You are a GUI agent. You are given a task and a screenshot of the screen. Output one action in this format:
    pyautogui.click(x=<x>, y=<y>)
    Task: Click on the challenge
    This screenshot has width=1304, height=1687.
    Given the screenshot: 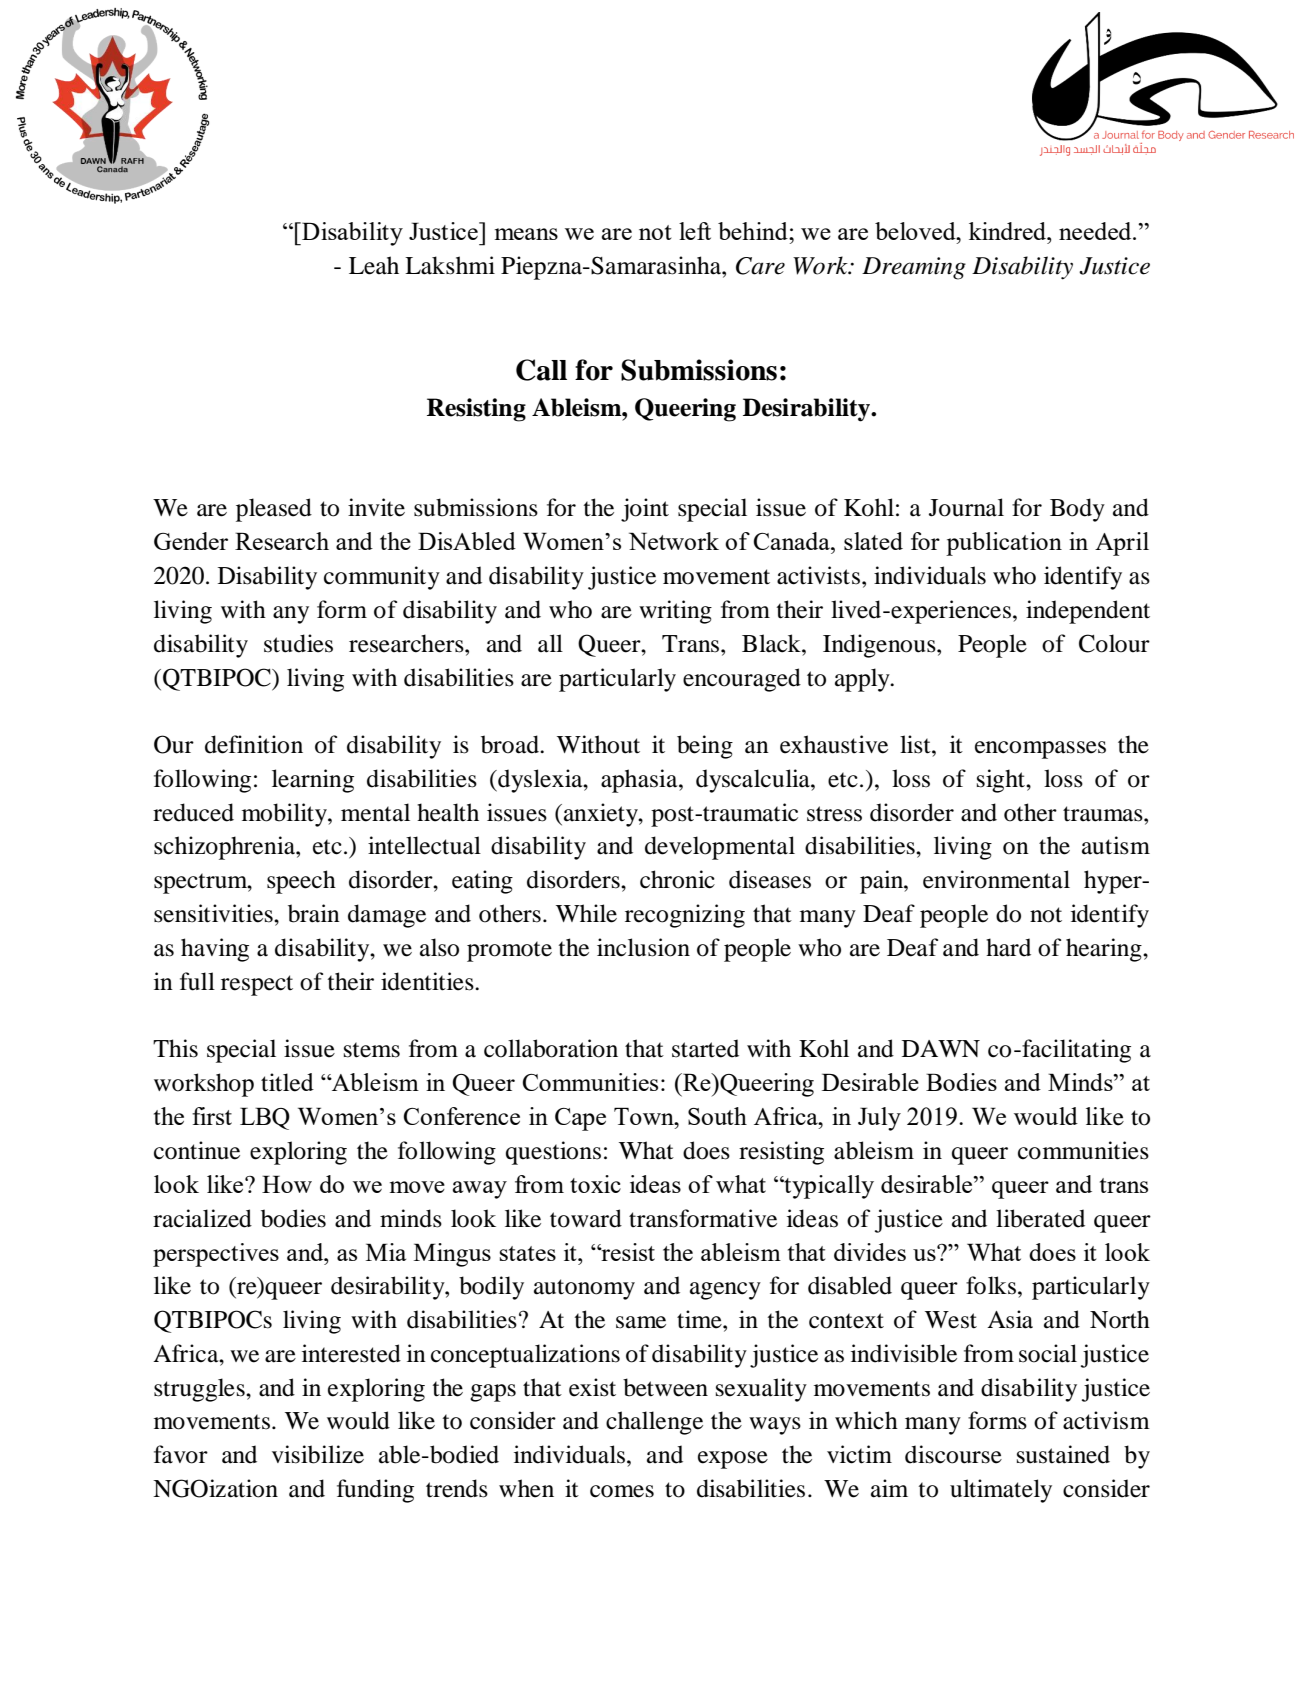 What is the action you would take?
    pyautogui.click(x=654, y=1423)
